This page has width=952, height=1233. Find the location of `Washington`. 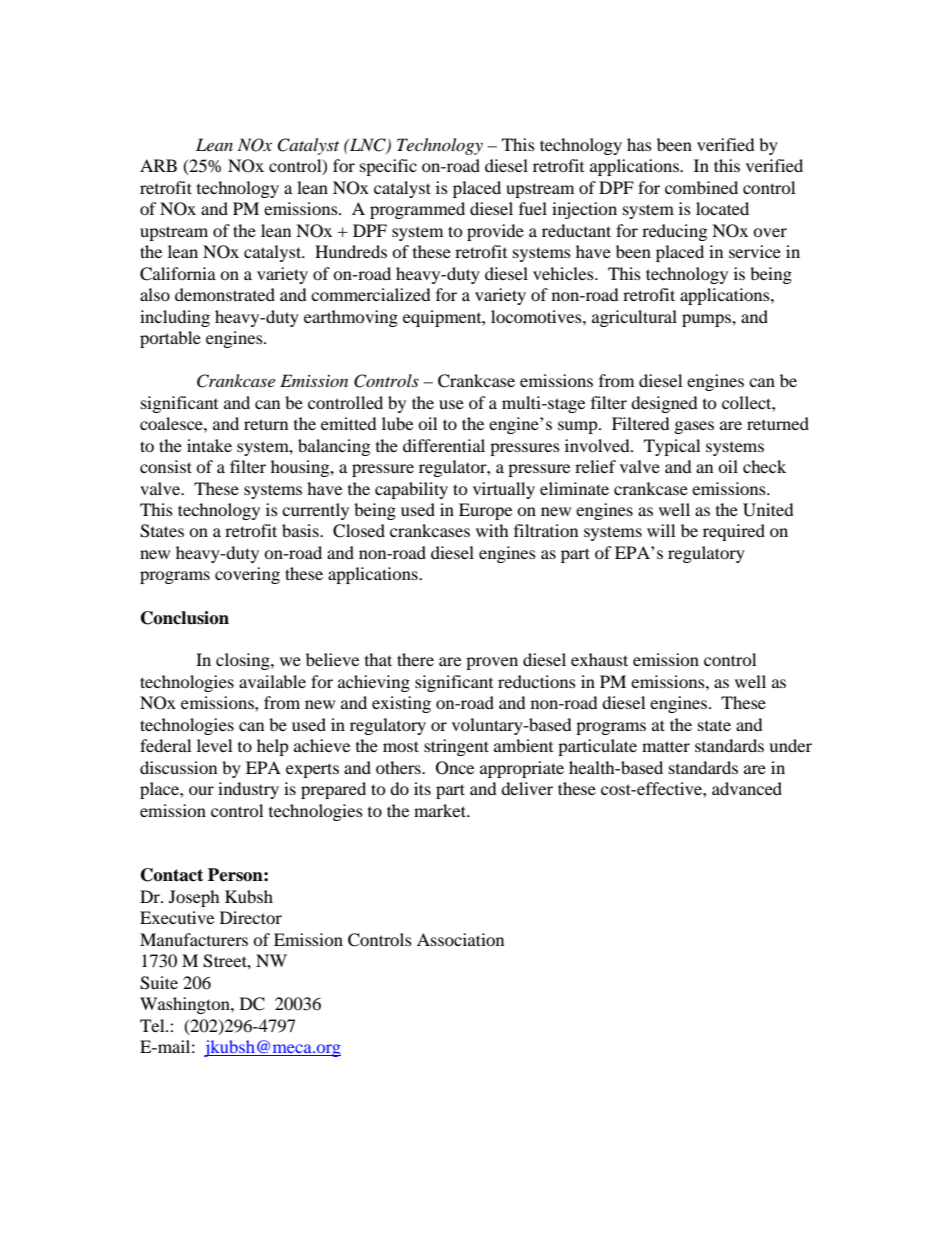

Washington is located at coordinates (186, 1005).
